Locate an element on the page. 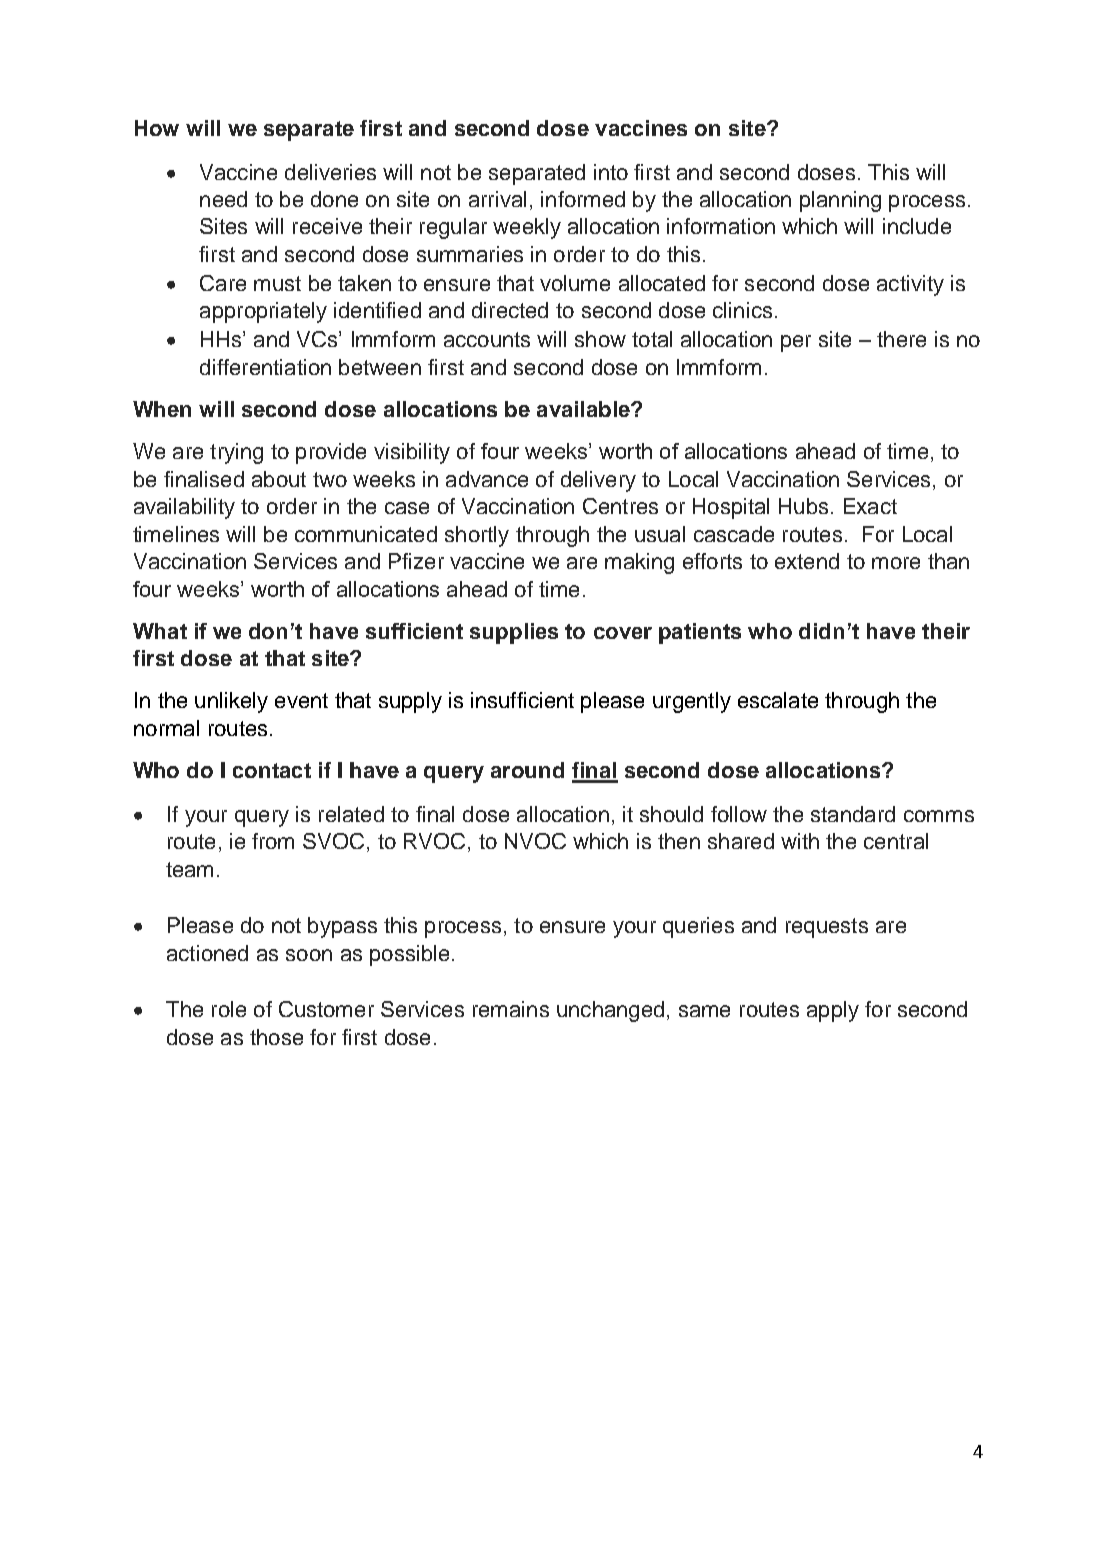 The height and width of the document is (1553, 1098). need is located at coordinates (223, 199).
